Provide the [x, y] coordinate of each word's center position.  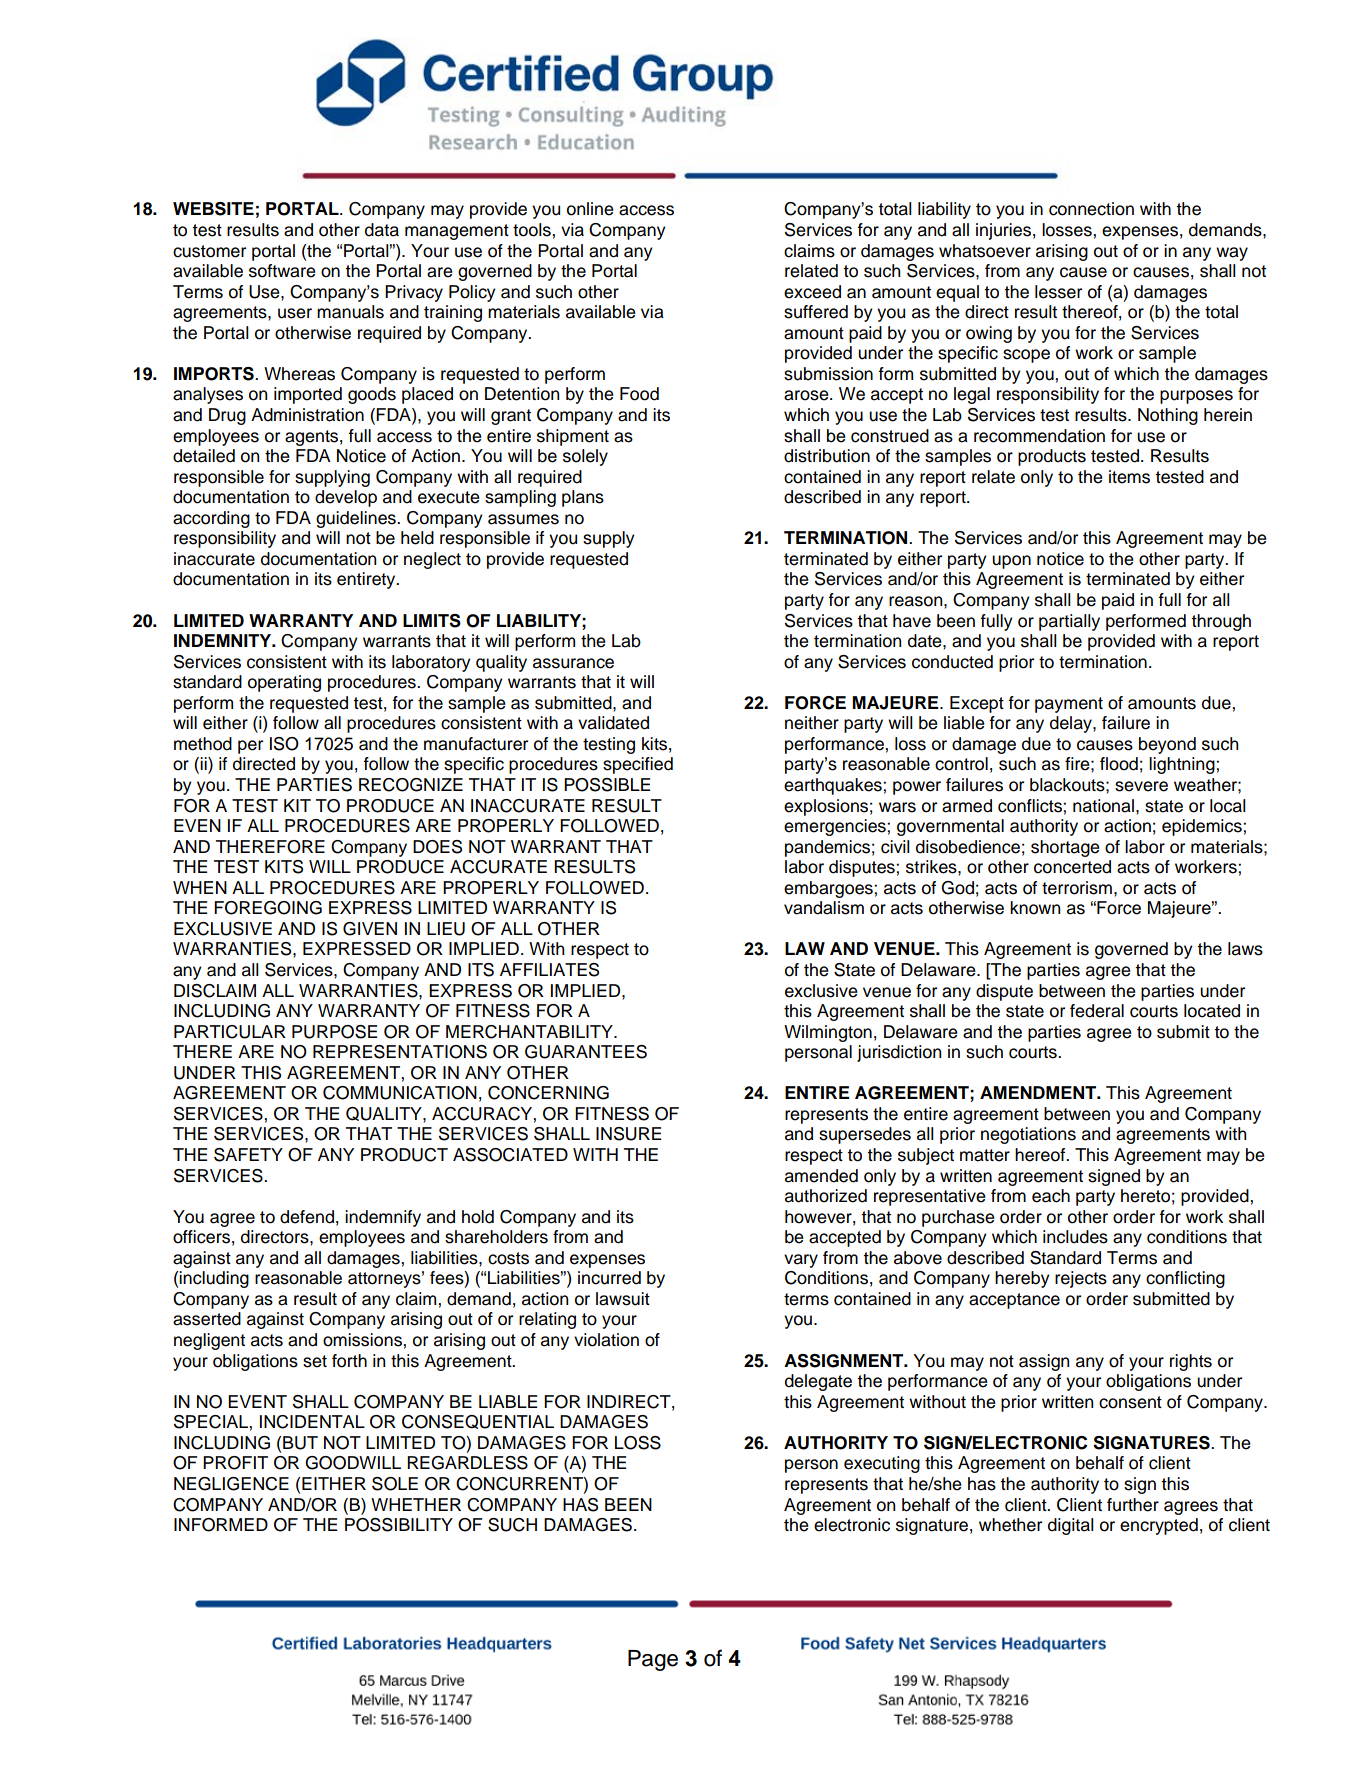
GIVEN [370, 929]
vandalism [824, 908]
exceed [812, 292]
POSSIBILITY [399, 1525]
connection [1091, 209]
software [282, 271]
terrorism [1077, 888]
